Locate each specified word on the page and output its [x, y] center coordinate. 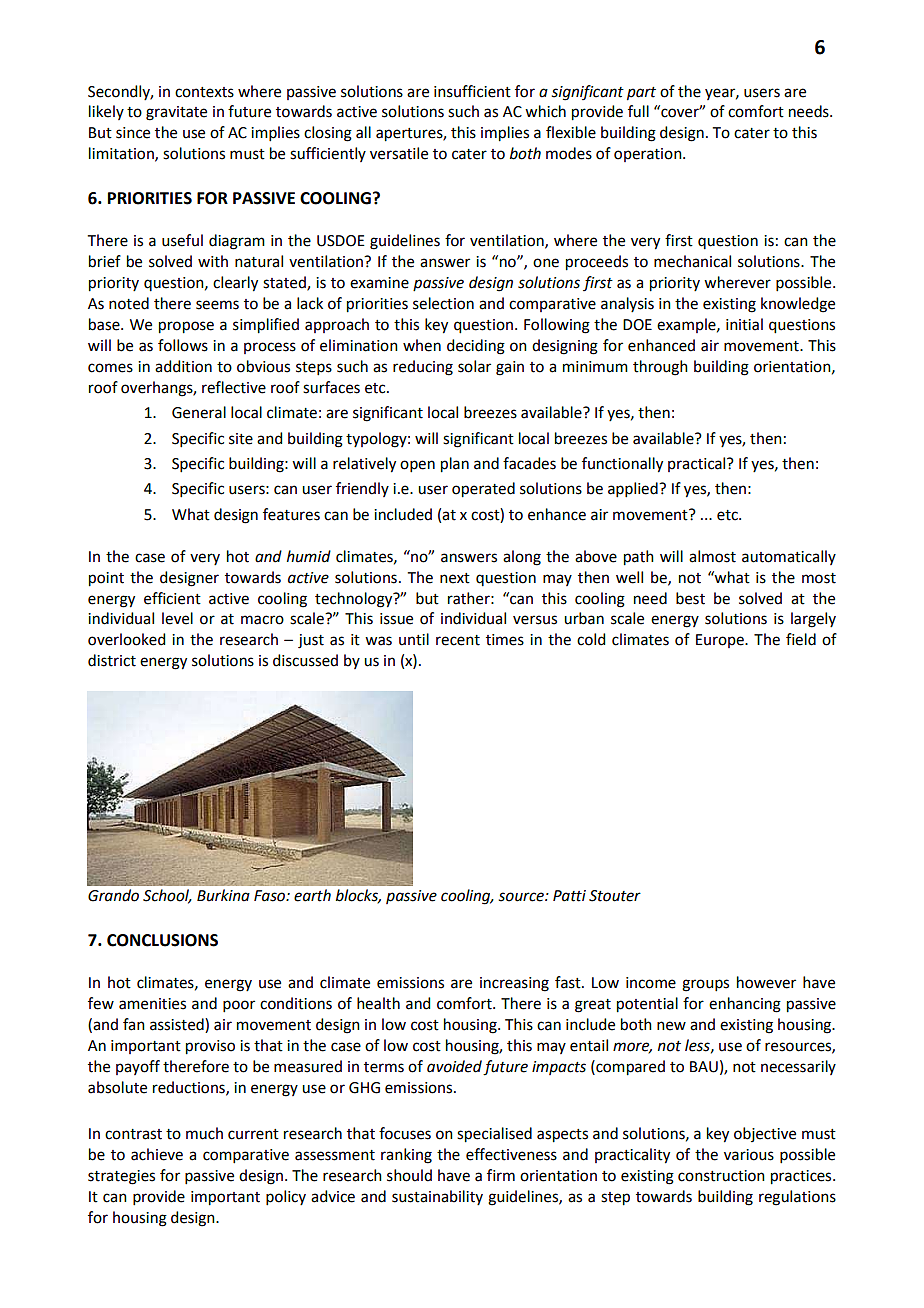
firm [501, 1175]
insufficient [472, 91]
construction [721, 1176]
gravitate [176, 113]
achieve [157, 1154]
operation [649, 155]
